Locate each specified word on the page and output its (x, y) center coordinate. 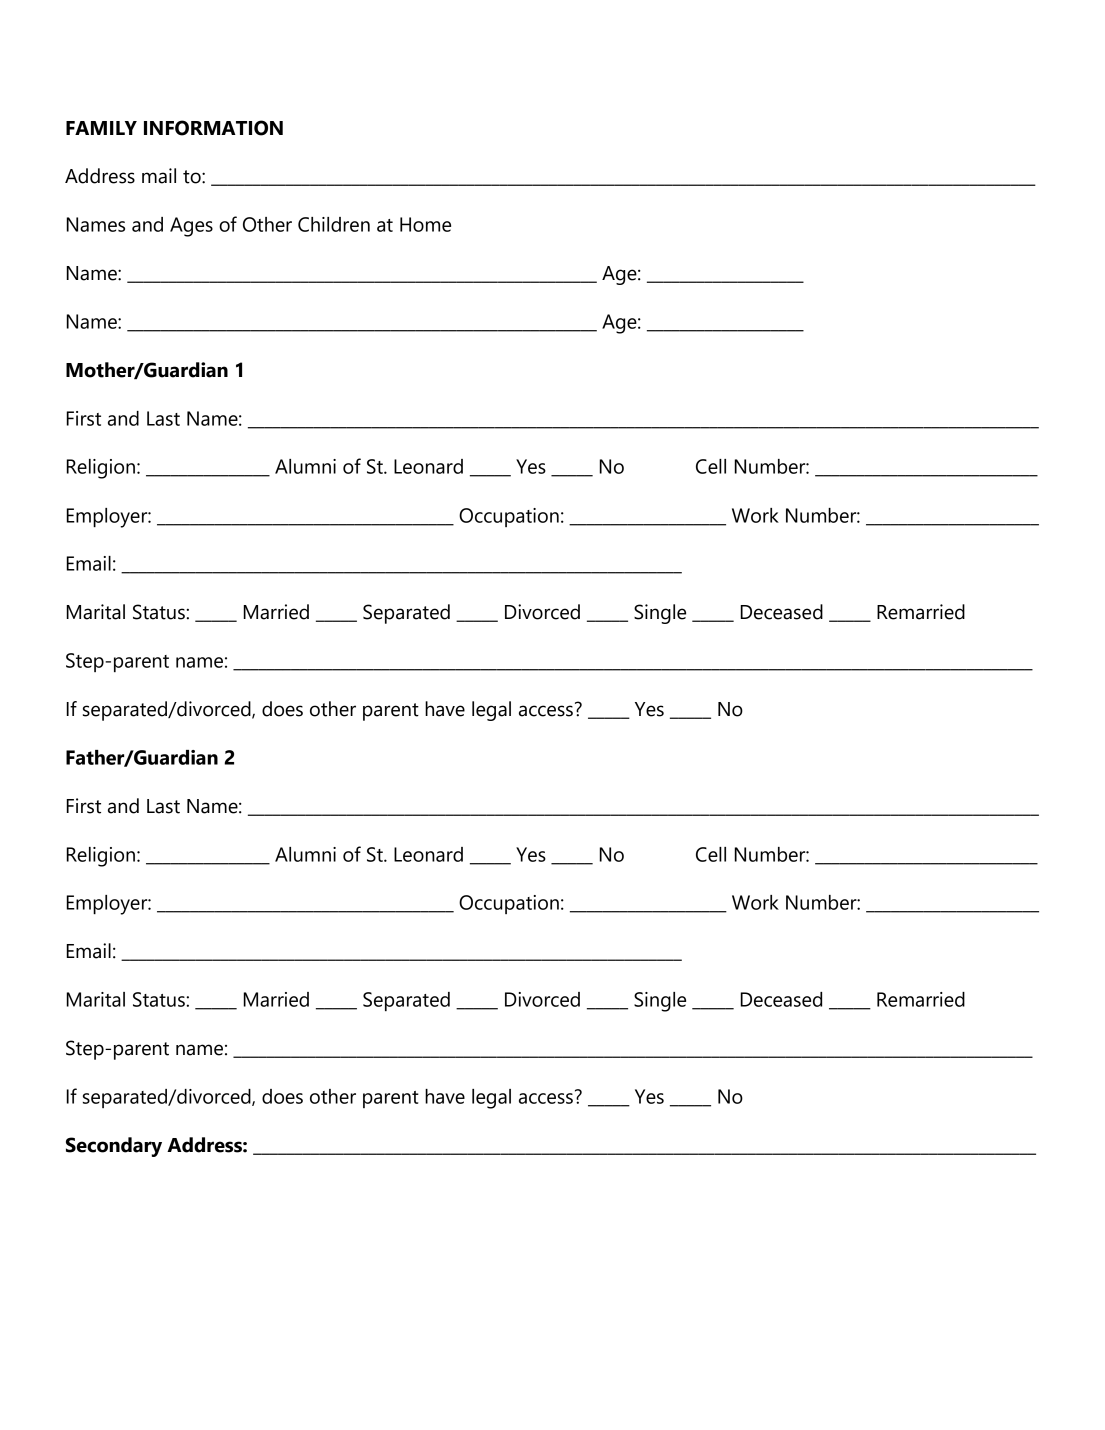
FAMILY (101, 128)
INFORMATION (213, 128)
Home (425, 224)
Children (334, 224)
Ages (191, 227)
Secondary (114, 1147)
